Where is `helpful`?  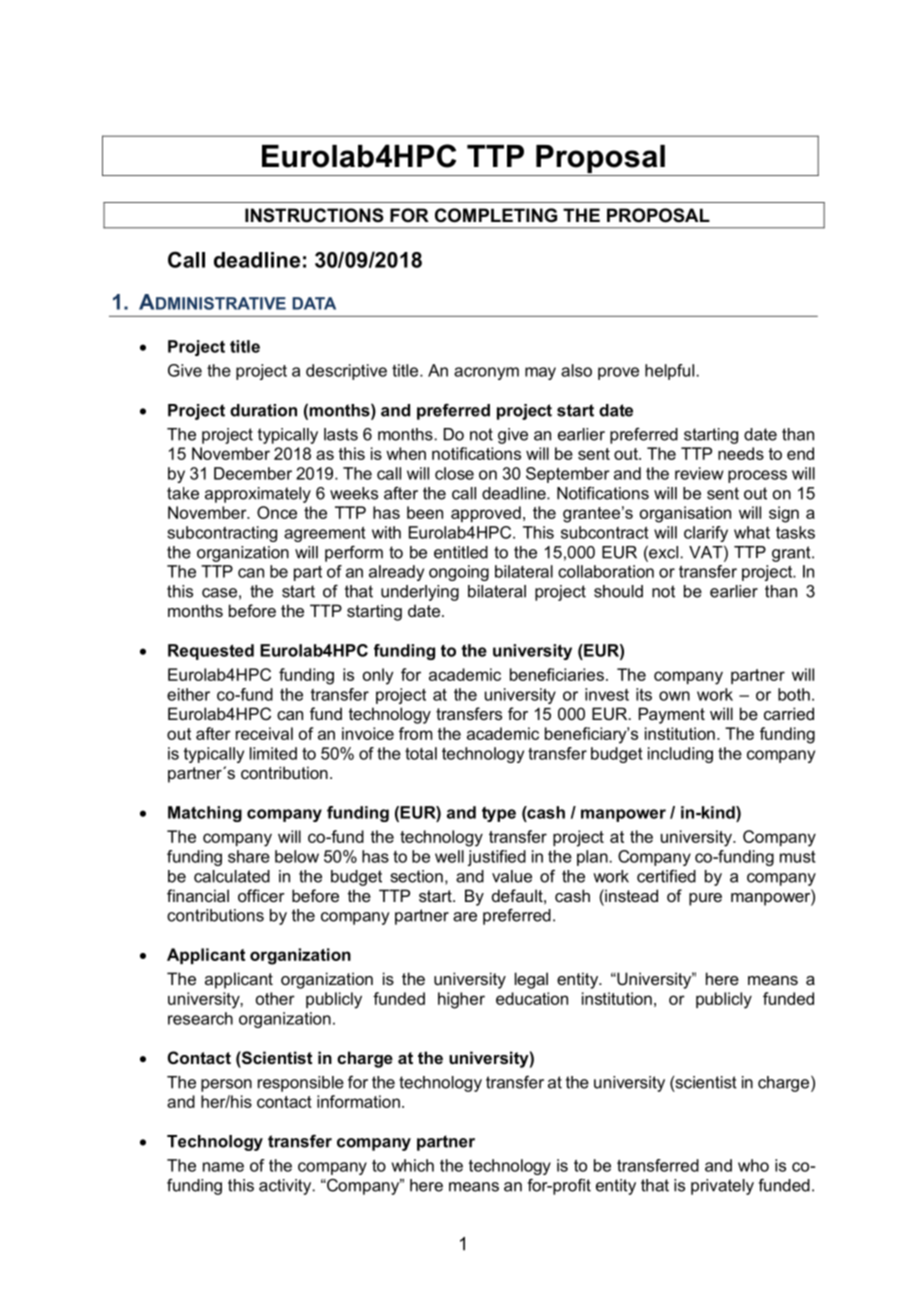 helpful is located at coordinates (669, 372).
